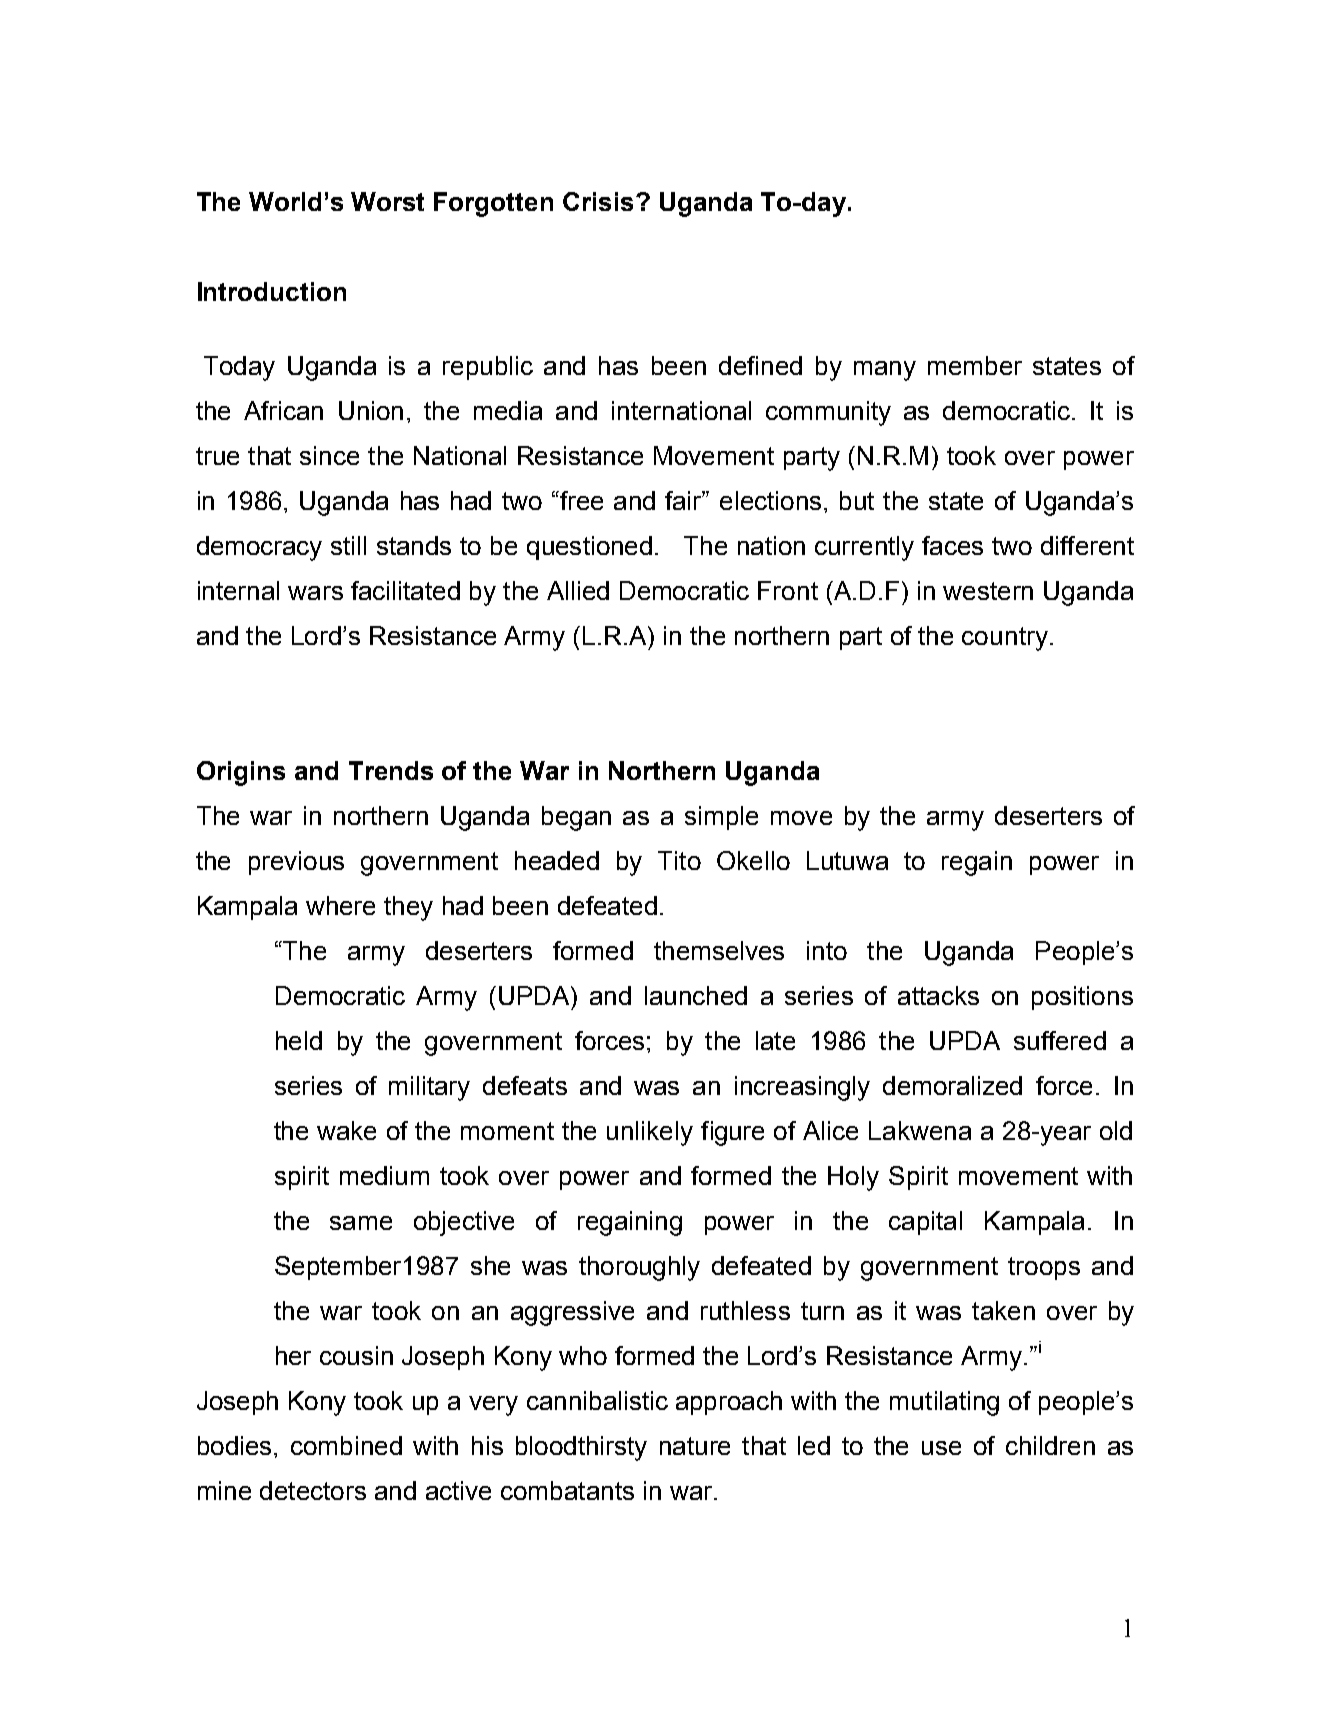 This screenshot has height=1721, width=1330. Describe the element at coordinates (952, 545) in the screenshot. I see `faces` at that location.
